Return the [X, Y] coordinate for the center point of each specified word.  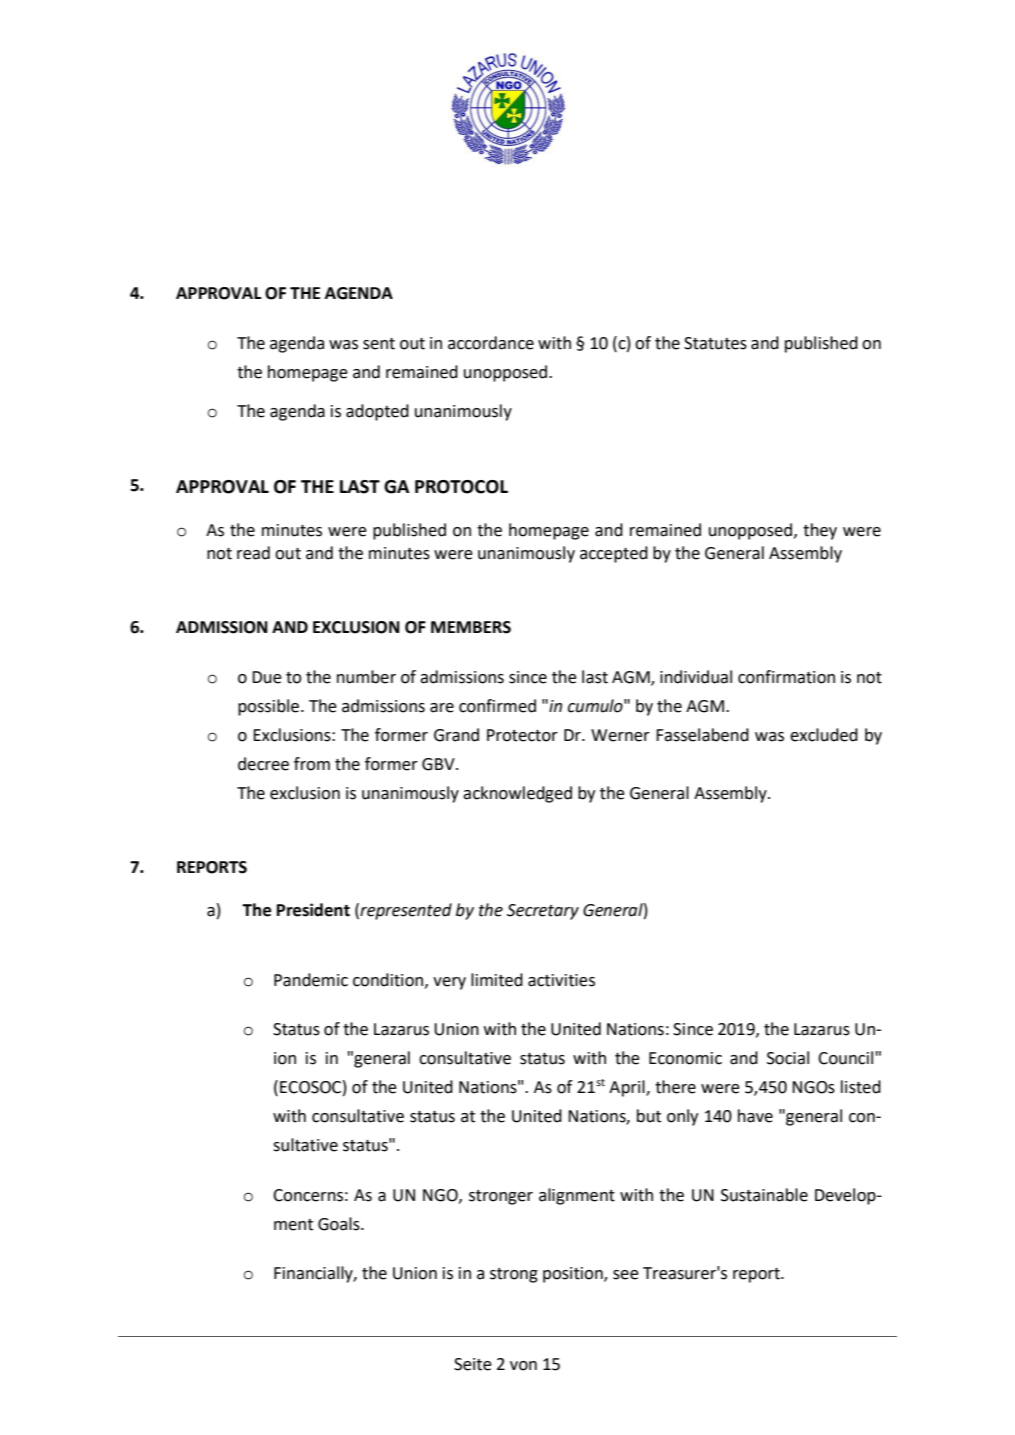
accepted [614, 554]
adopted [377, 412]
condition [389, 980]
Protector [522, 735]
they [820, 531]
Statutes [715, 343]
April [628, 1088]
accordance [491, 343]
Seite [473, 1364]
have [755, 1116]
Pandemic [311, 980]
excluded [824, 735]
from [312, 764]
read [253, 553]
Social [788, 1058]
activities [561, 980]
